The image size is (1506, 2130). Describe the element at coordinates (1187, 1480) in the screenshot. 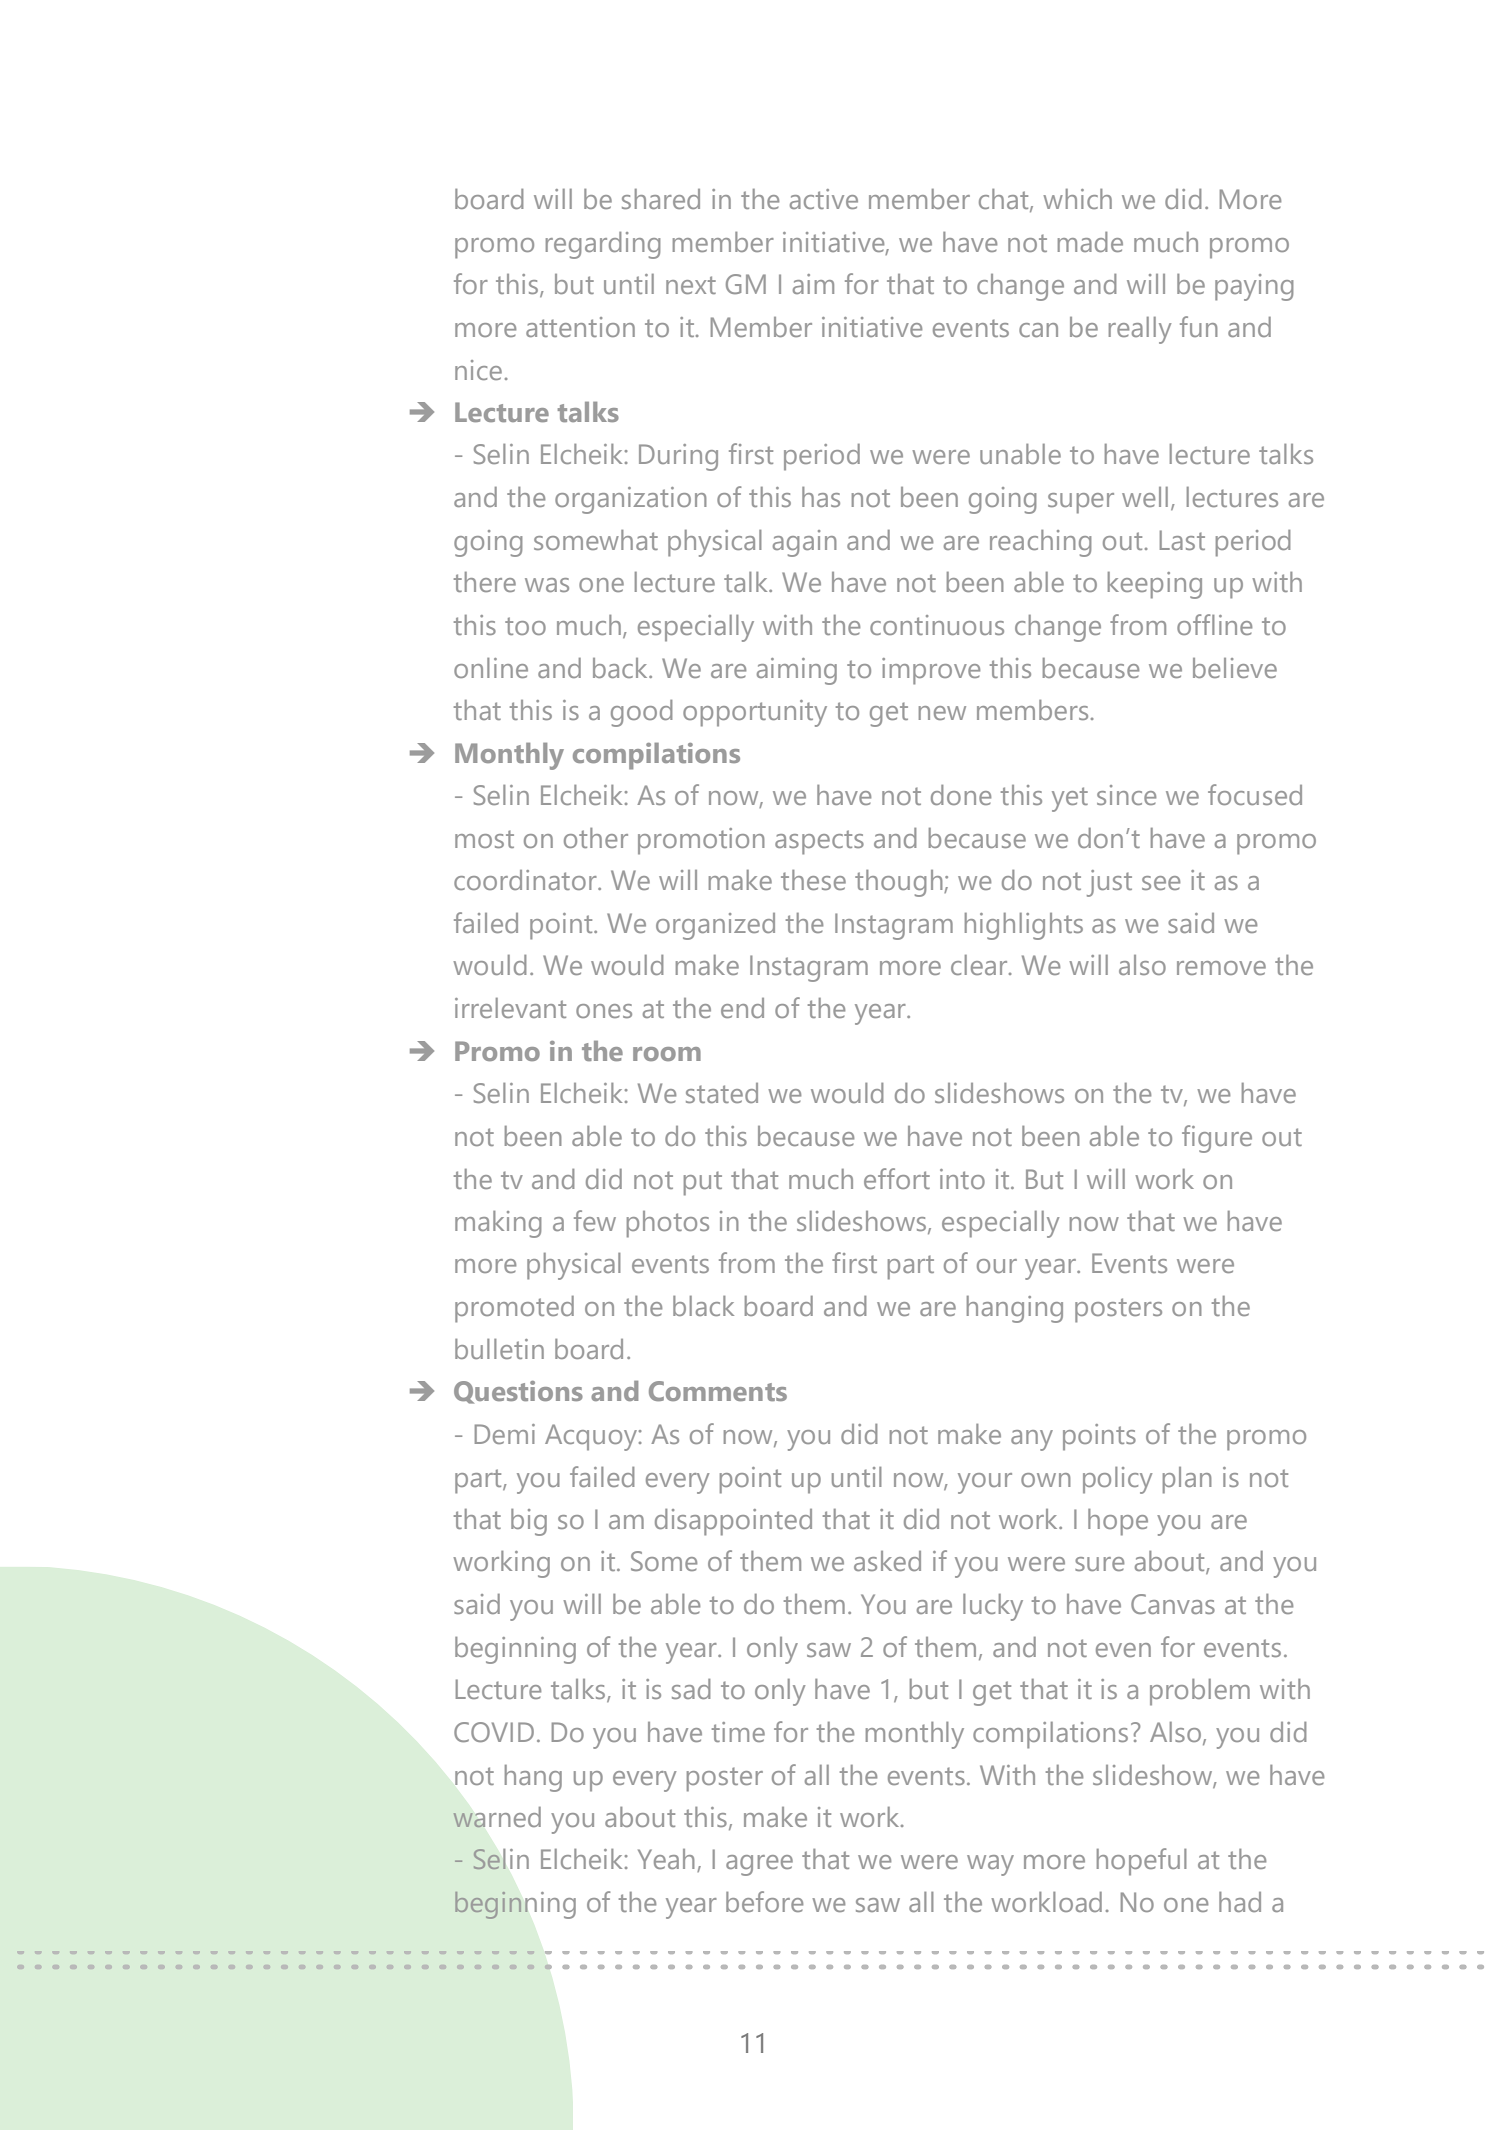

I see `plan` at that location.
